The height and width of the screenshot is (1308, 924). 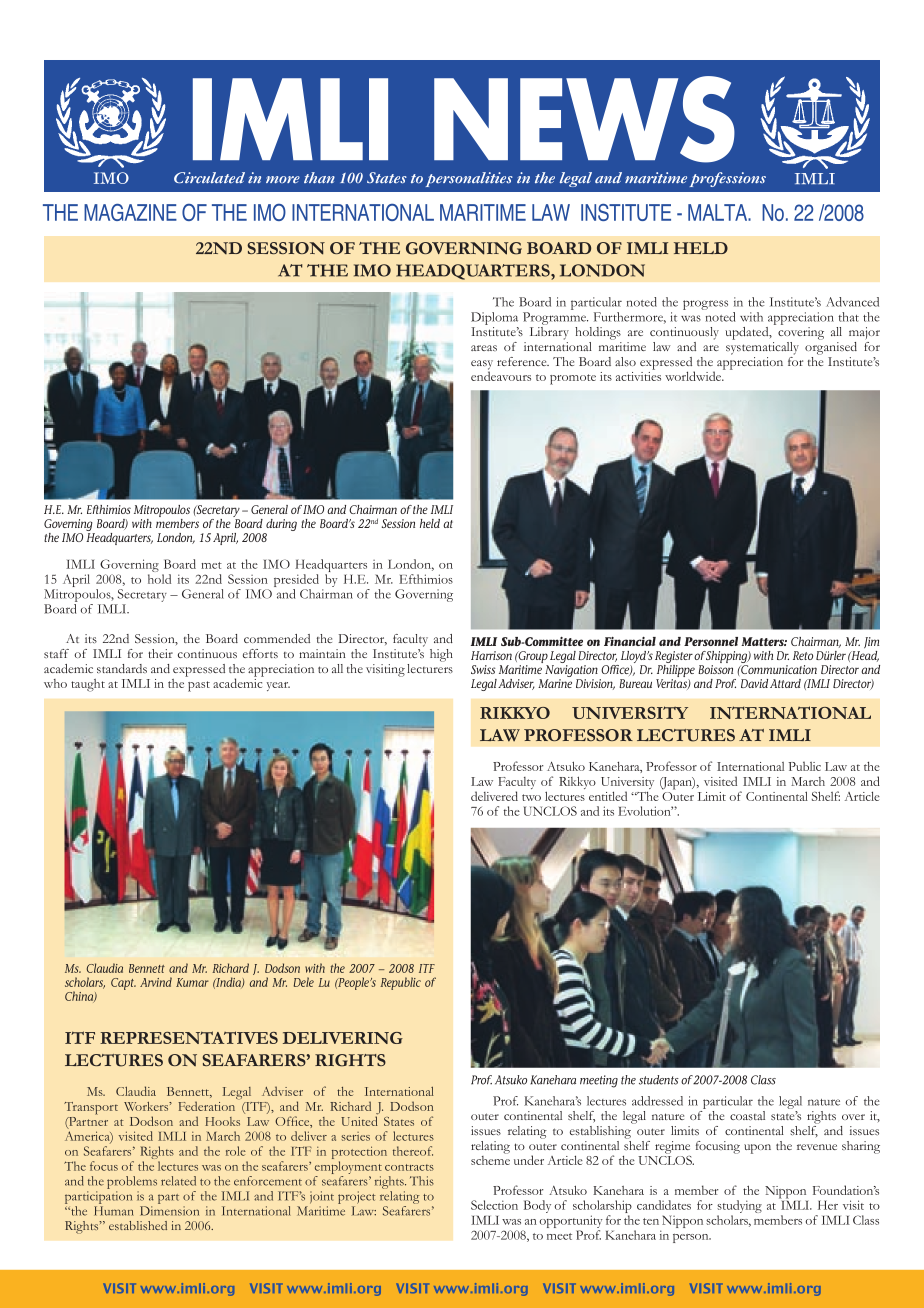 I want to click on Communication, so click(x=778, y=669).
